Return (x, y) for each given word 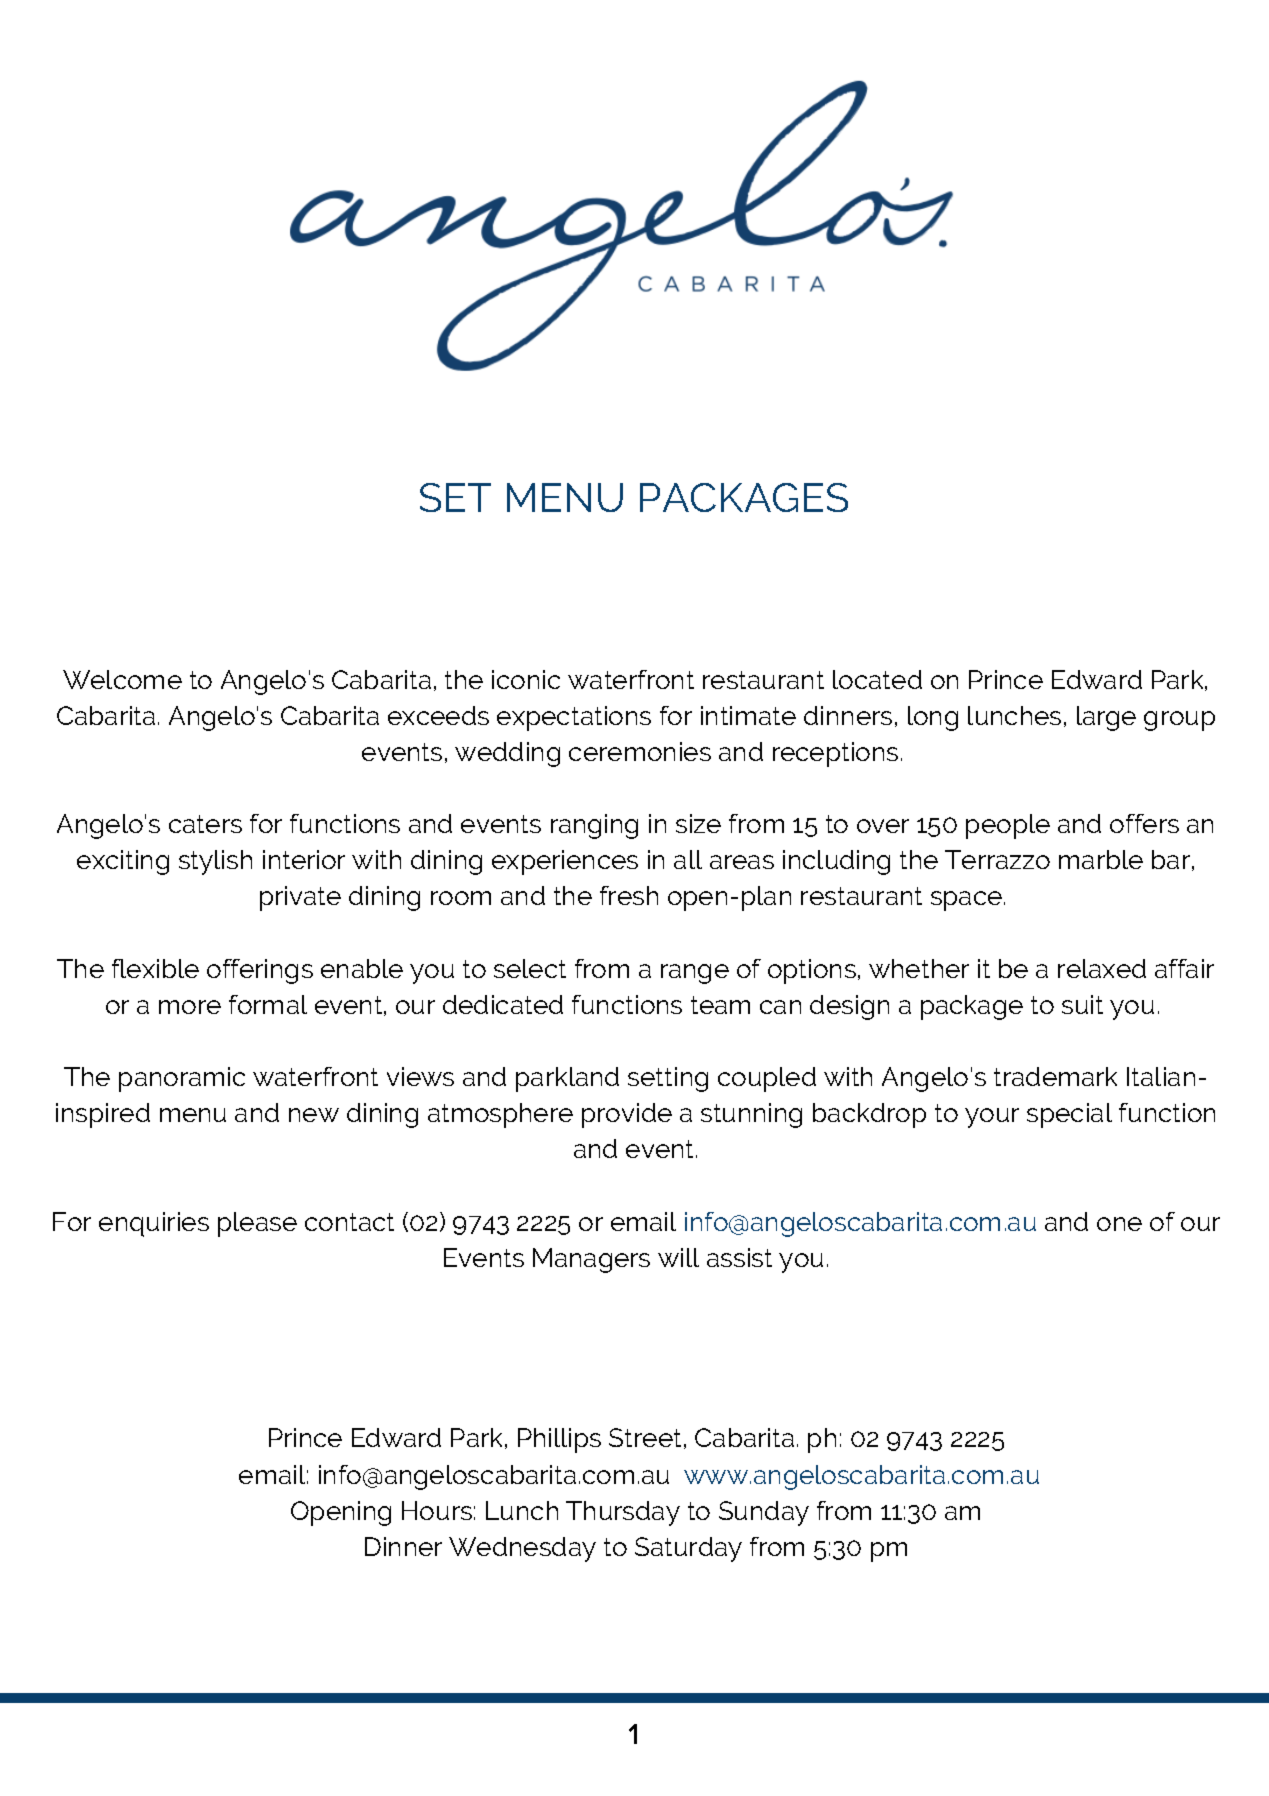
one (1119, 1224)
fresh (629, 895)
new (314, 1115)
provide (627, 1115)
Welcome (122, 679)
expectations (574, 718)
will (678, 1257)
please (257, 1224)
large (1106, 718)
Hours (437, 1510)
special (1069, 1115)
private (300, 898)
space (968, 901)
